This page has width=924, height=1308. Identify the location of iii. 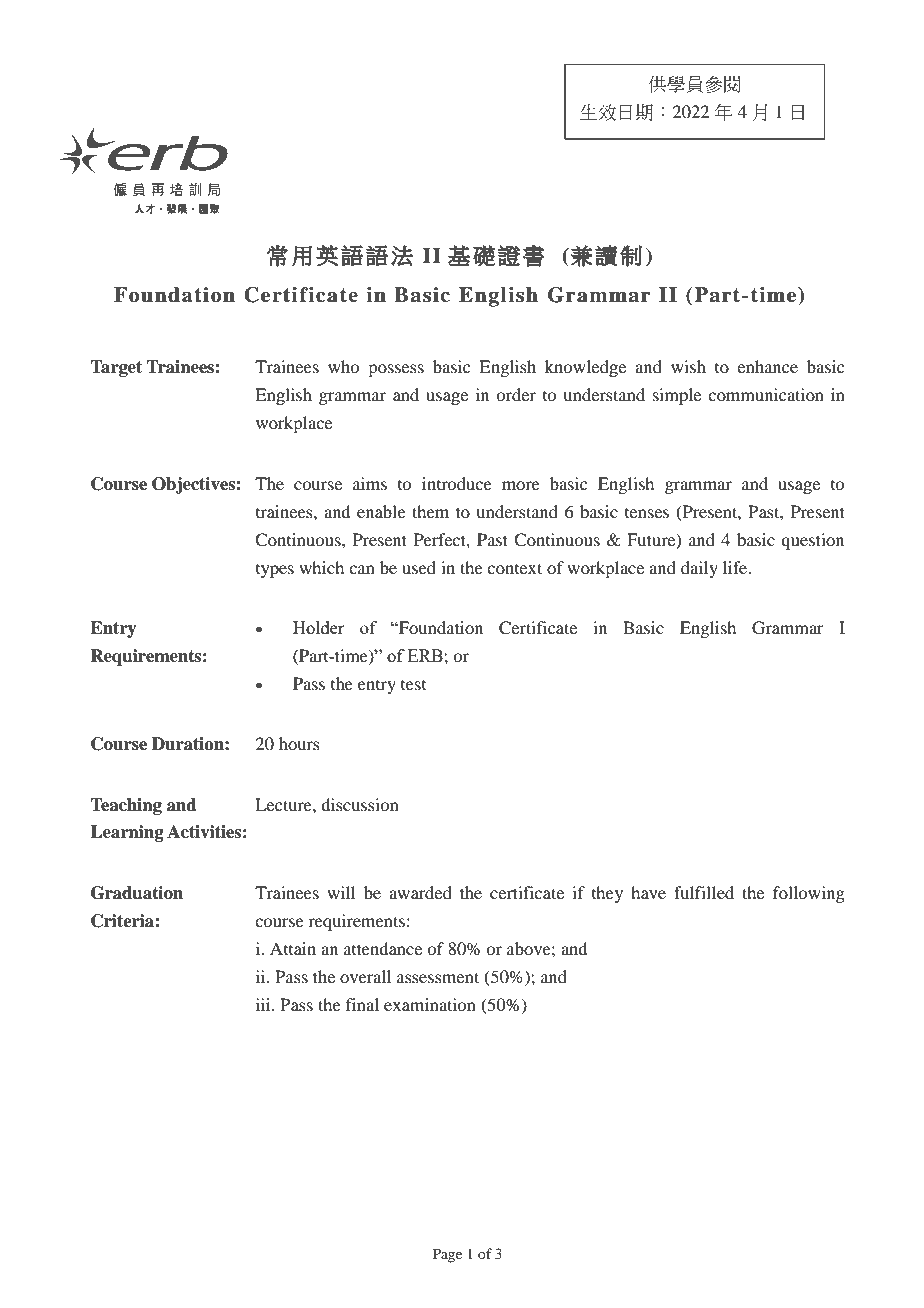
(264, 1004).
